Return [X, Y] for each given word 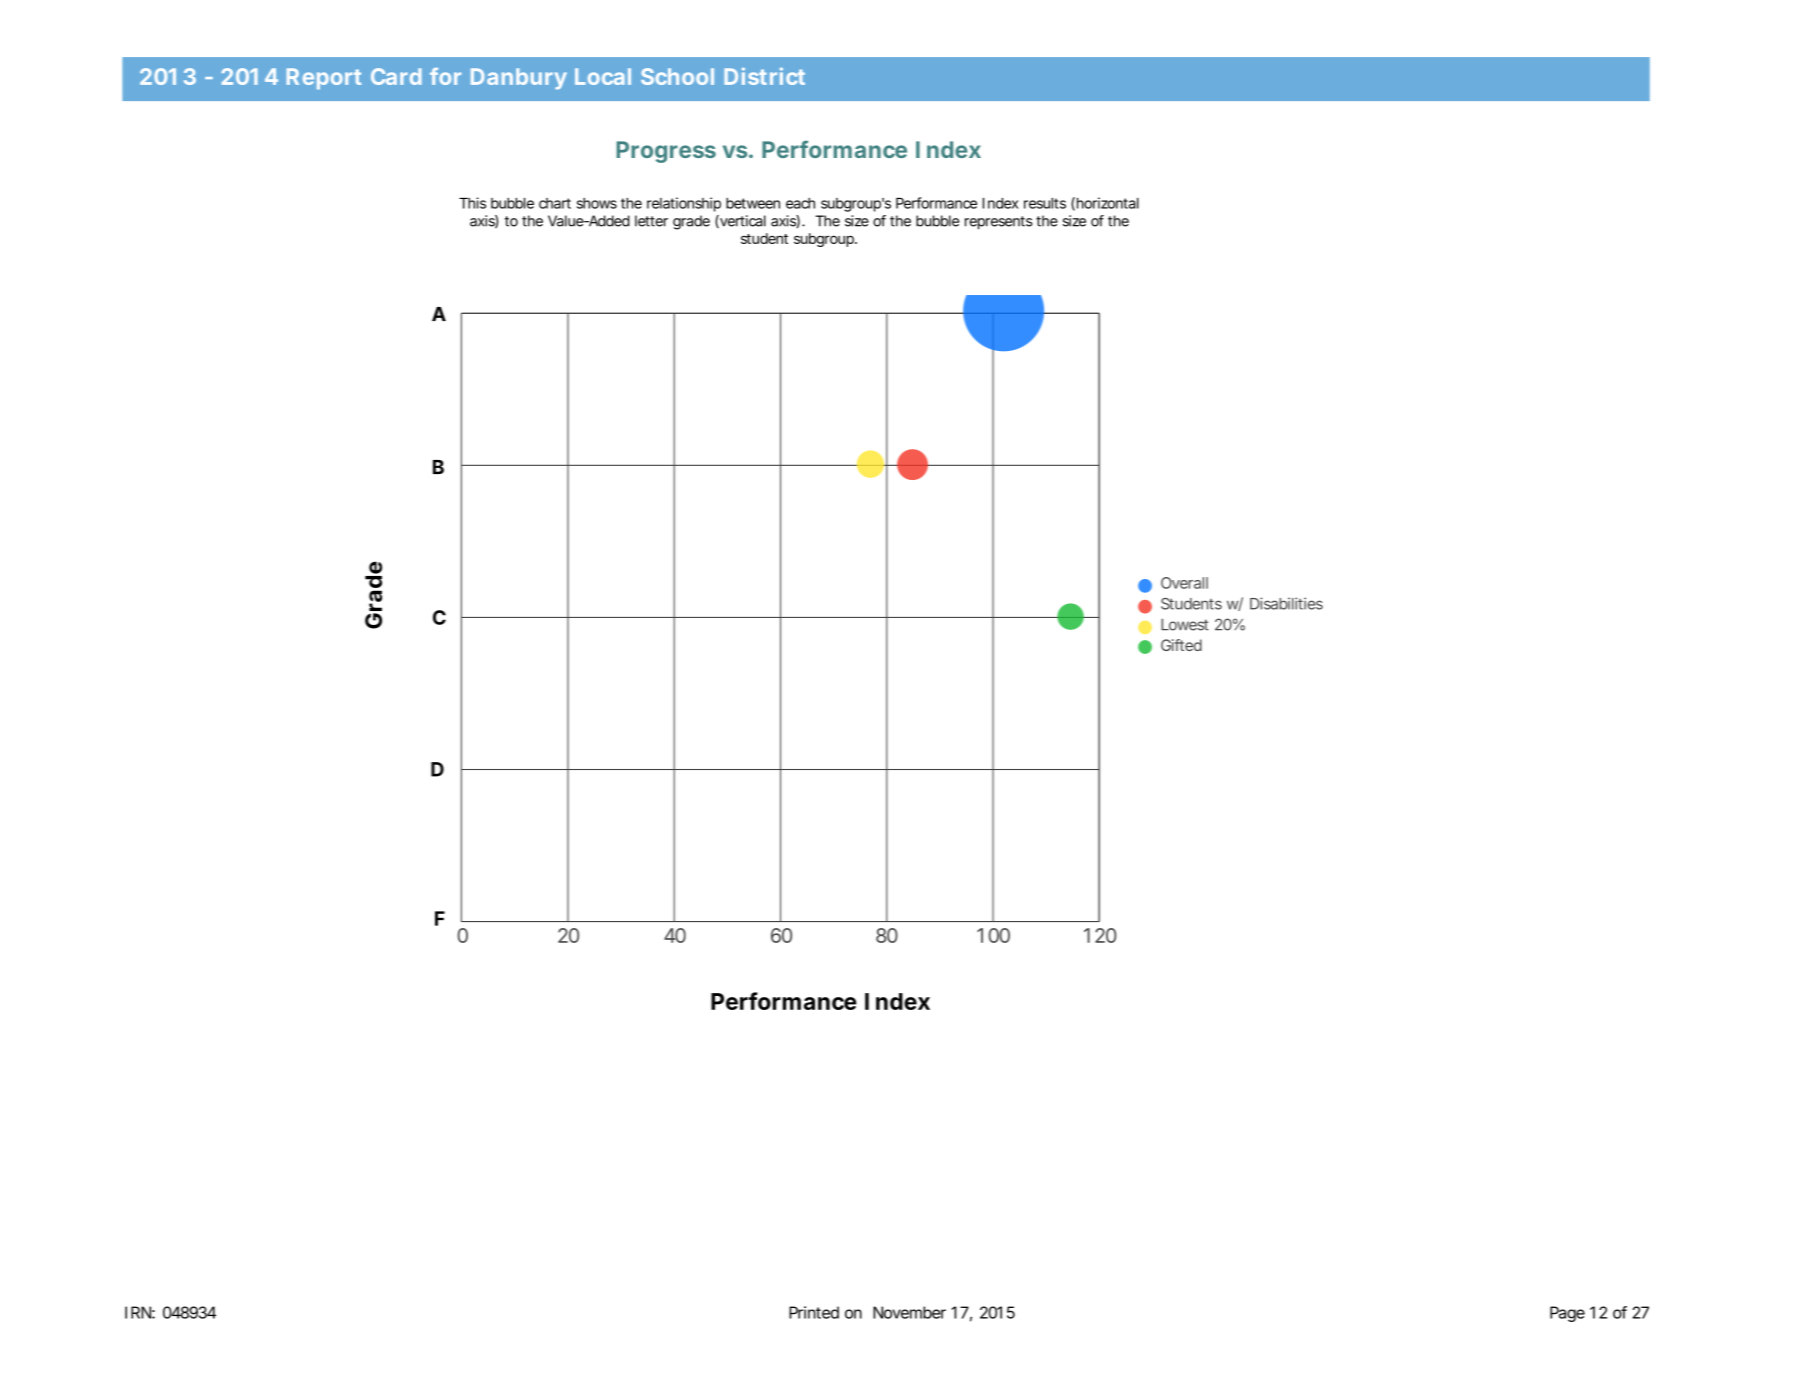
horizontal [1108, 203]
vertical [742, 221]
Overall [1184, 583]
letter [651, 221]
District [764, 76]
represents [998, 223]
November [909, 1312]
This [472, 203]
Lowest [1185, 625]
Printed [814, 1312]
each [800, 203]
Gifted [1181, 645]
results [1045, 203]
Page [1567, 1314]
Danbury [519, 79]
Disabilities [1286, 603]
